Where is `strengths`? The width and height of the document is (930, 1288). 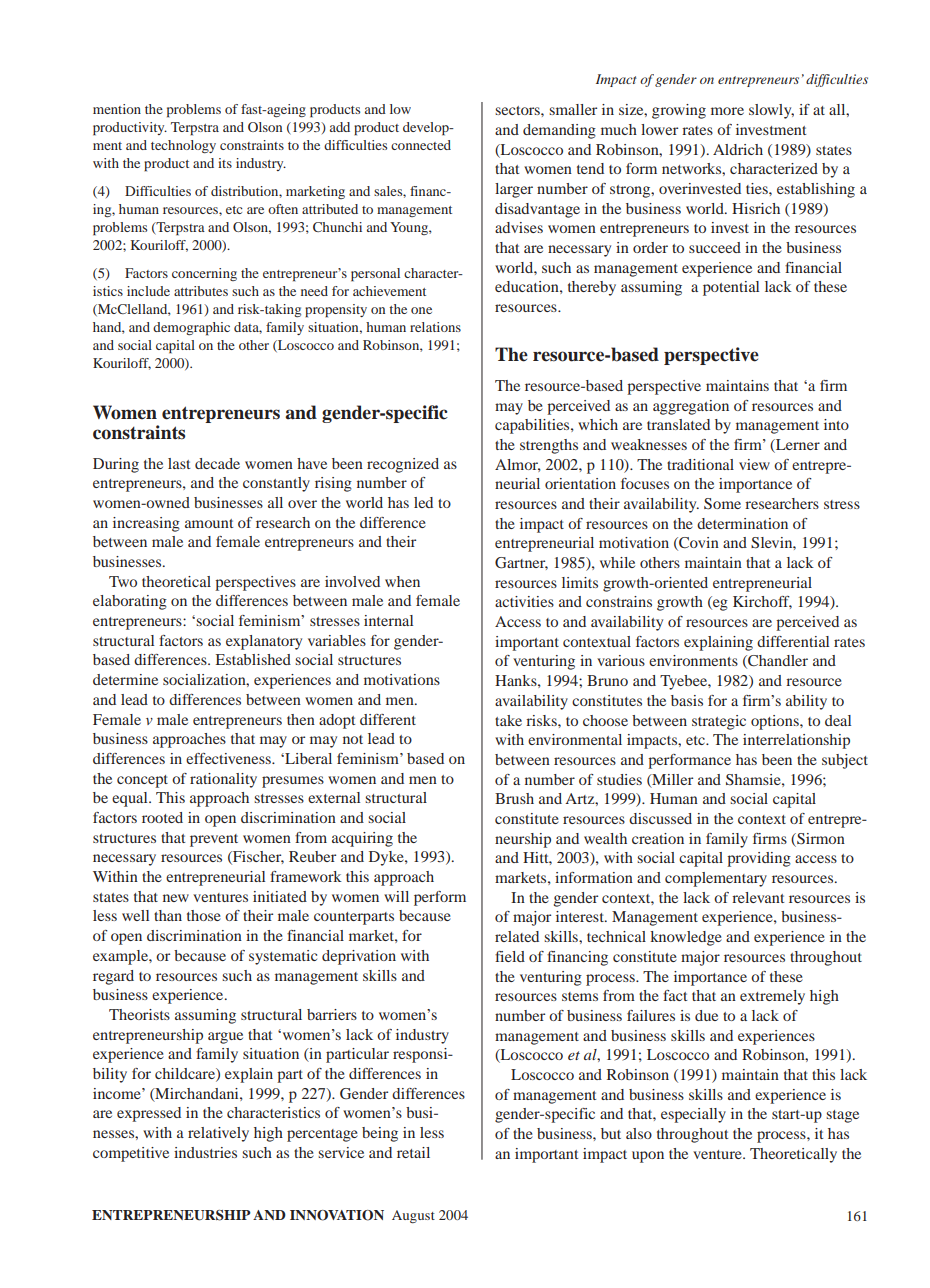
strengths is located at coordinates (549, 446).
